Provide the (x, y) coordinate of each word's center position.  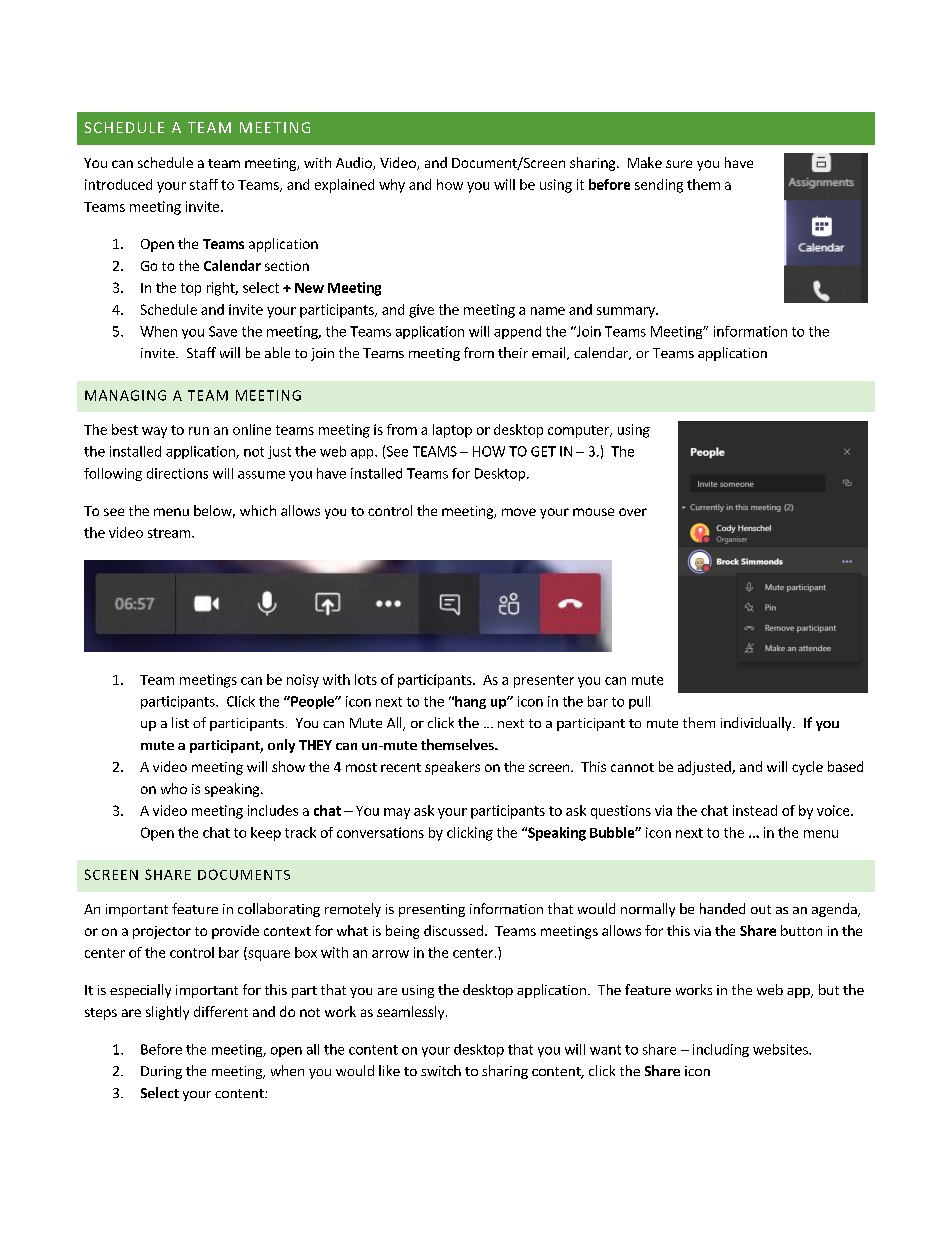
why (392, 186)
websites (781, 1049)
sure (679, 164)
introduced (118, 184)
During (161, 1072)
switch (441, 1070)
